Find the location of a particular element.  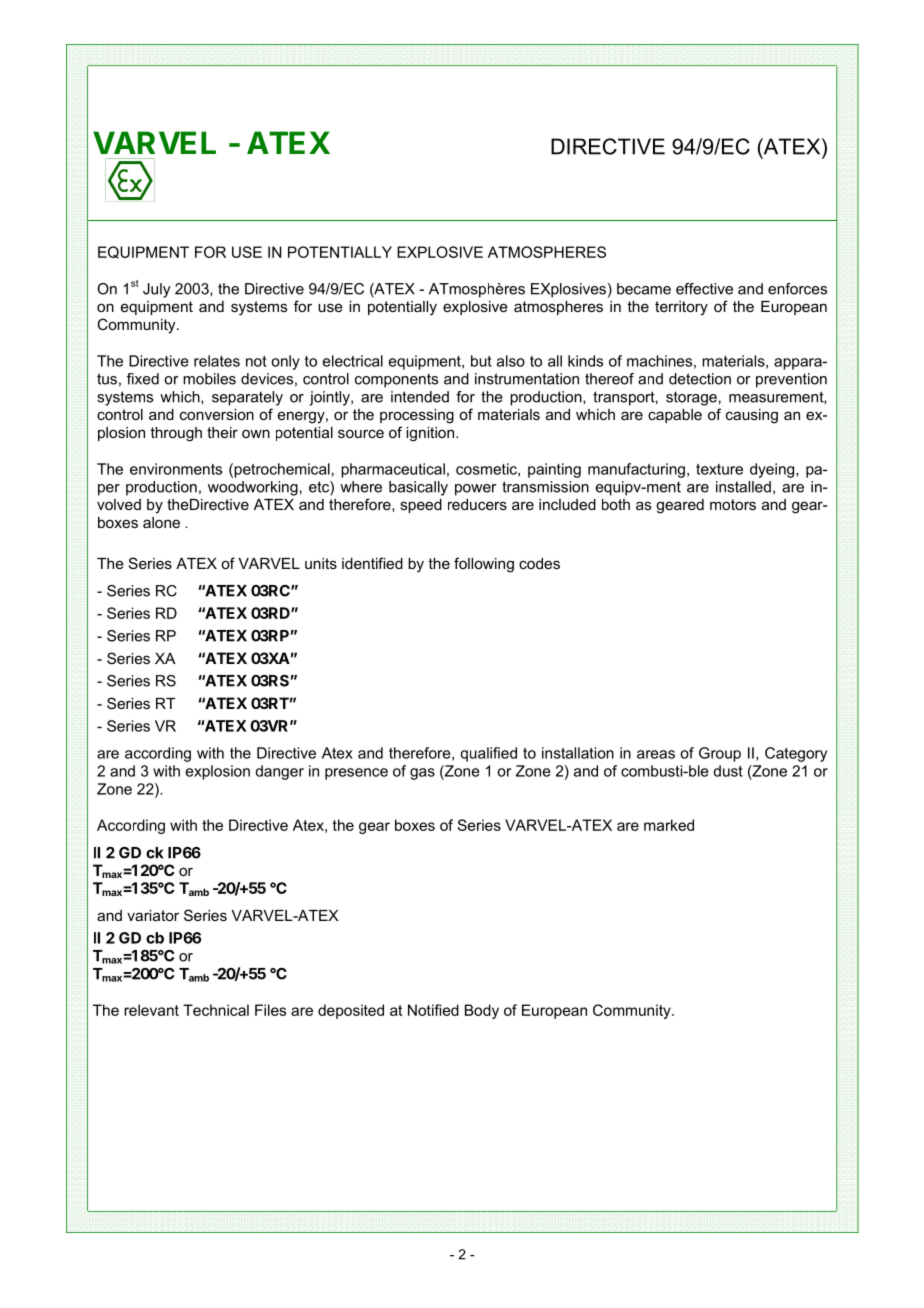

Group is located at coordinates (720, 754).
